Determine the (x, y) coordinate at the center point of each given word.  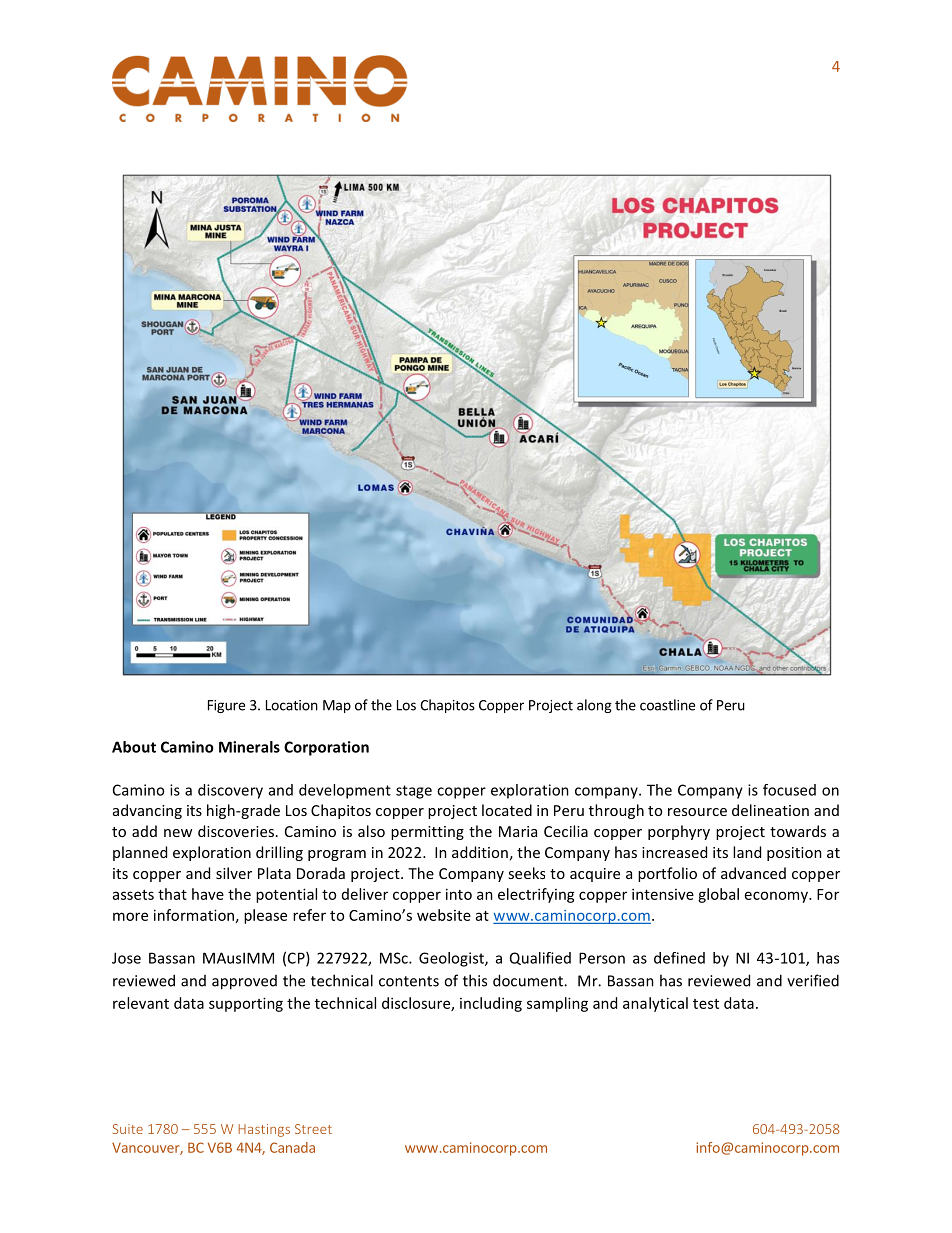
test (706, 1004)
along (594, 706)
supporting (246, 1004)
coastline (667, 705)
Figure (226, 706)
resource (697, 812)
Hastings (264, 1130)
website (444, 915)
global (718, 895)
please (265, 916)
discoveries (236, 831)
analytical (655, 1004)
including (491, 1004)
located (507, 810)
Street (313, 1129)
